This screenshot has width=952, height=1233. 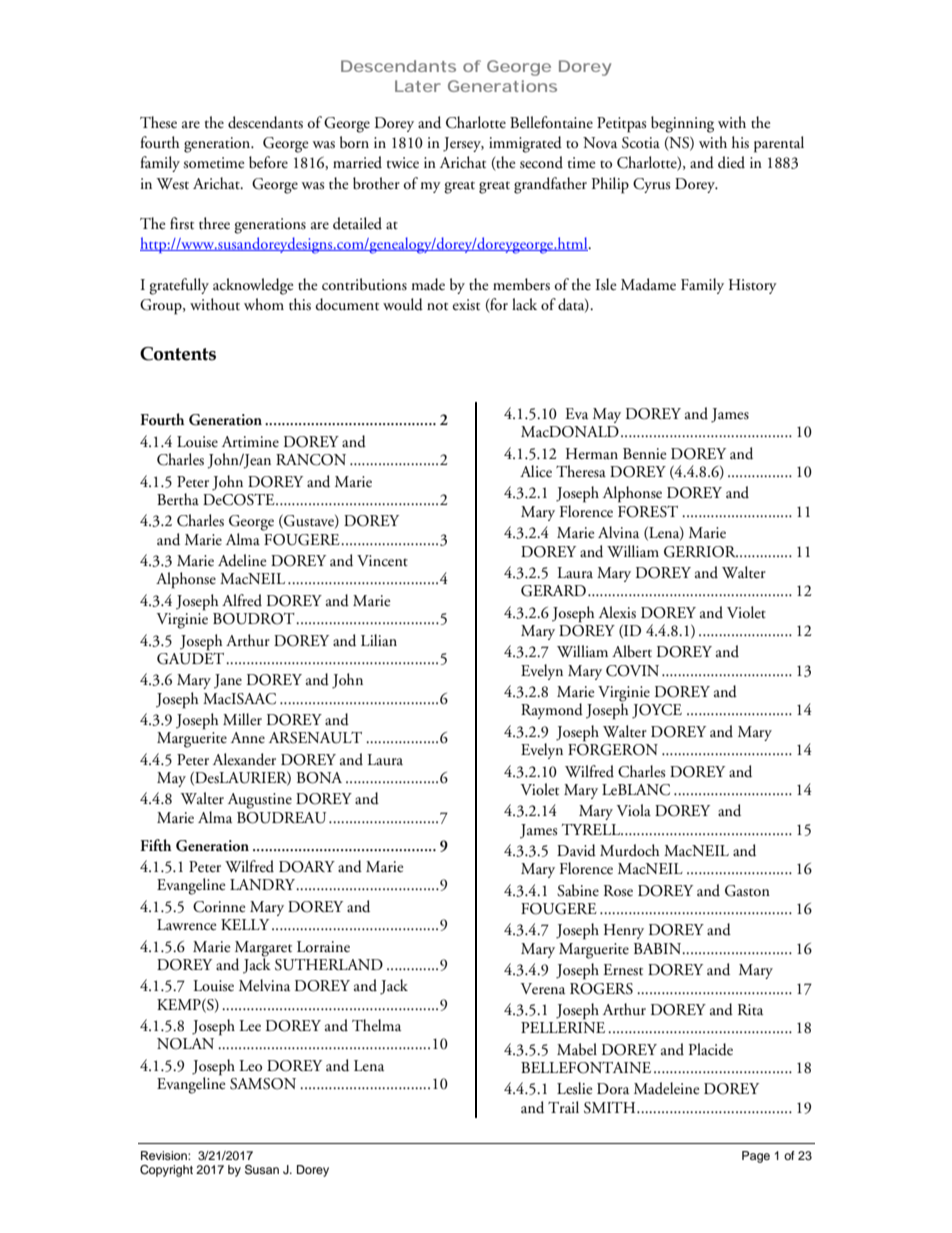 I want to click on Viola, so click(x=634, y=810).
